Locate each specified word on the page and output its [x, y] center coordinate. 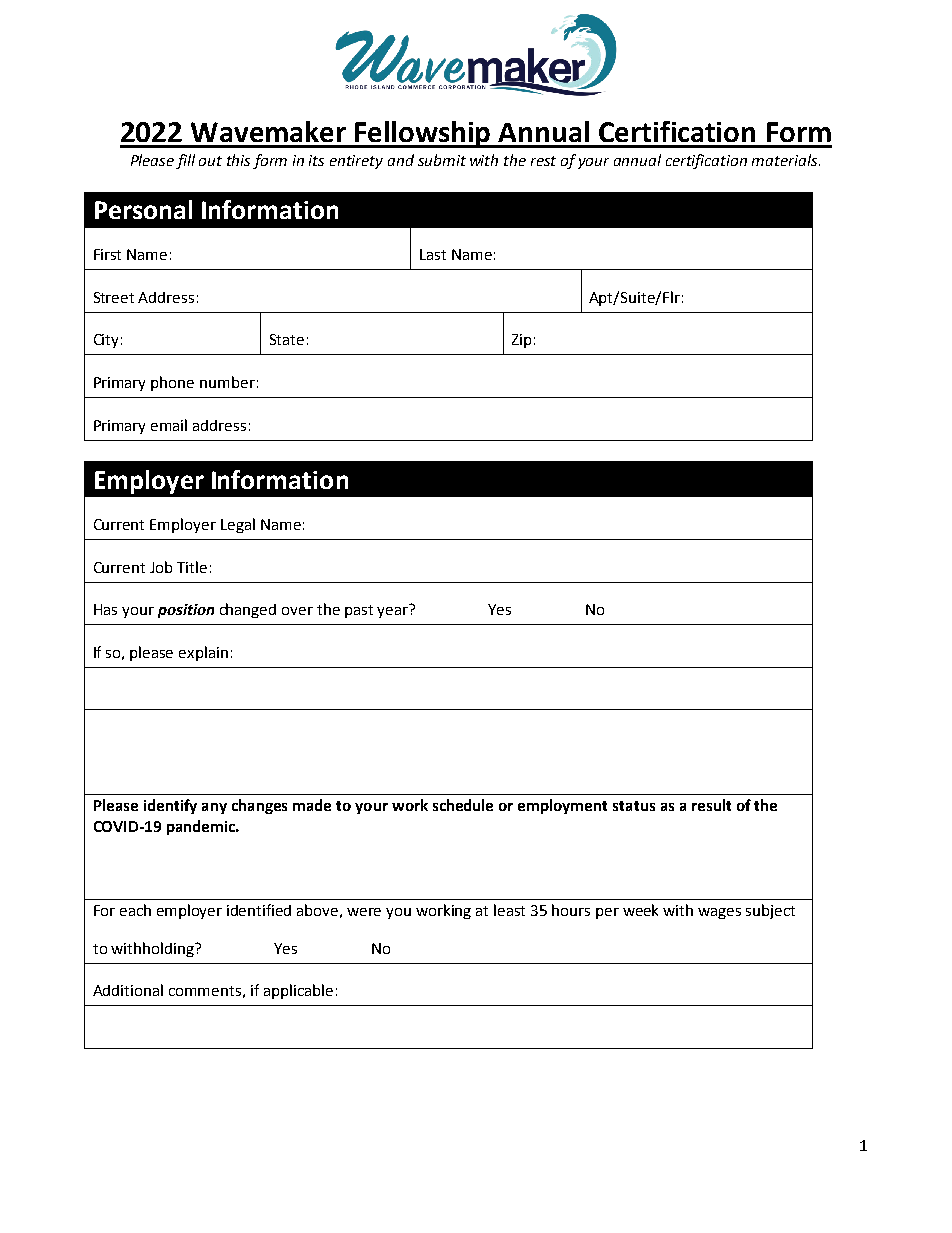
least [509, 910]
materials [786, 160]
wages [719, 913]
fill [185, 161]
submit [442, 160]
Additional [128, 990]
